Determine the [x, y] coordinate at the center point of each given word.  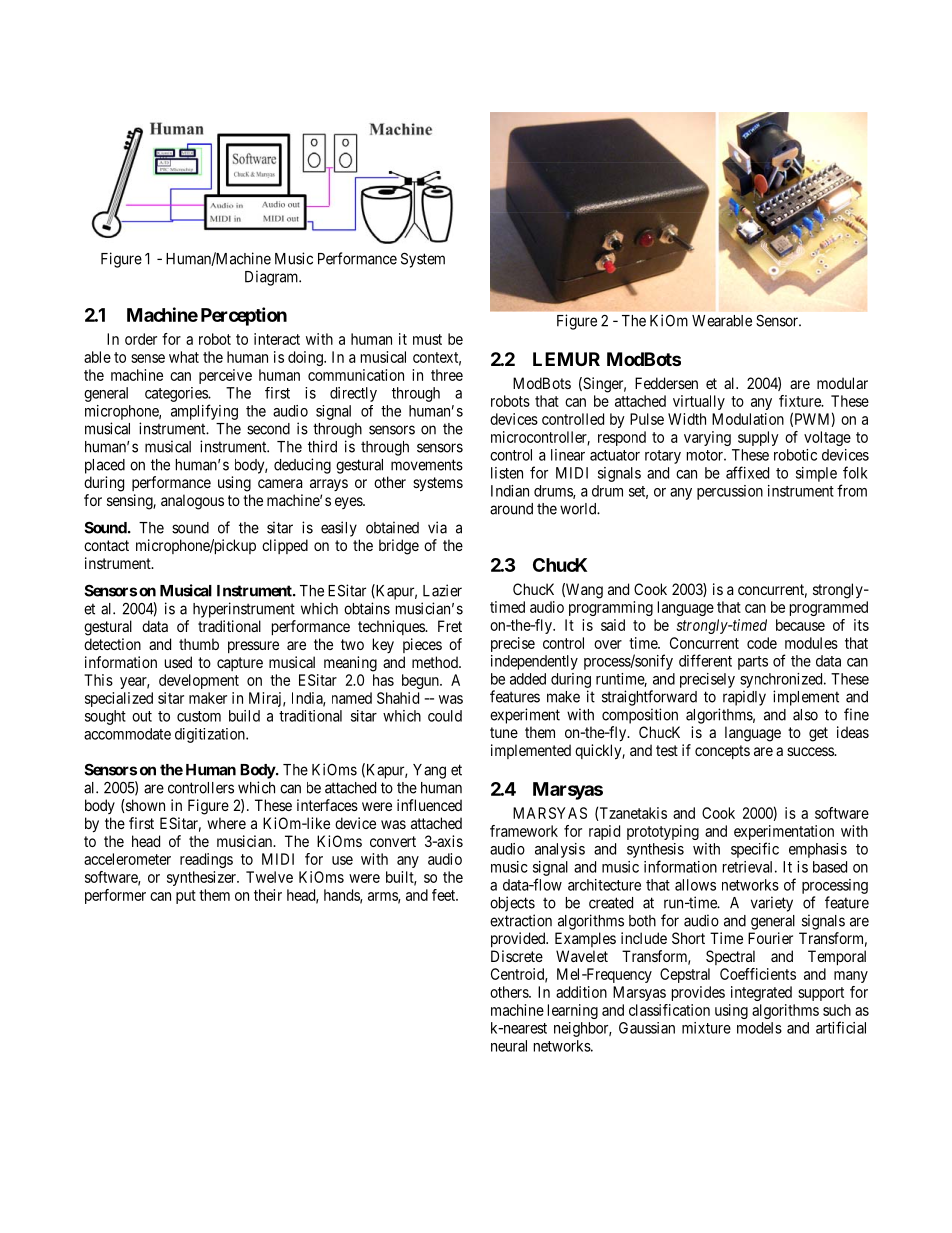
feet [445, 895]
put [186, 897]
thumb [199, 644]
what [184, 357]
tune [504, 732]
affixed [747, 472]
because [800, 625]
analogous [192, 502]
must [427, 339]
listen [507, 473]
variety [772, 904]
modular [842, 383]
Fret [450, 626]
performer [115, 896]
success [811, 751]
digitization [211, 735]
